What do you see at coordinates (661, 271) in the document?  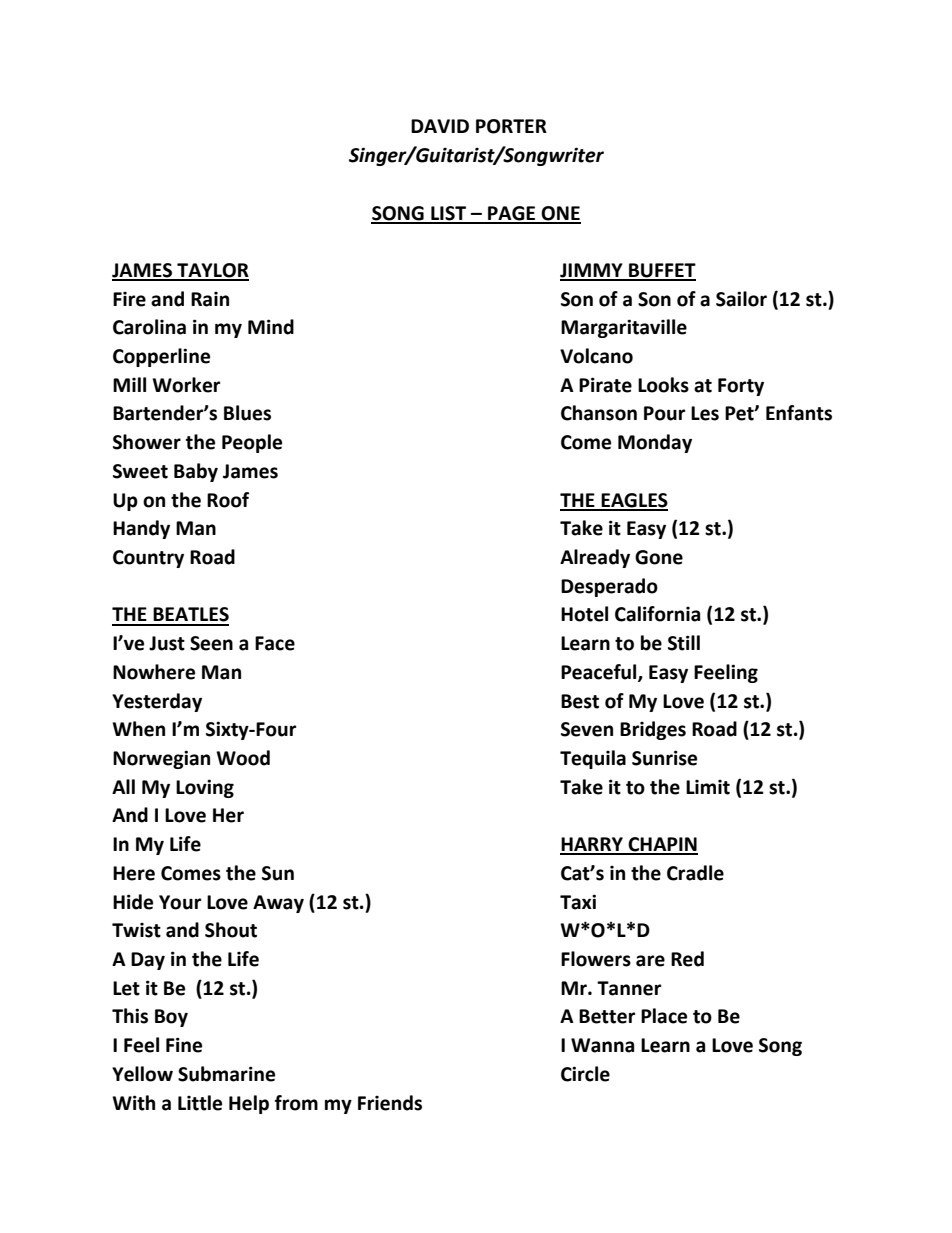 I see `BUFFET` at bounding box center [661, 271].
